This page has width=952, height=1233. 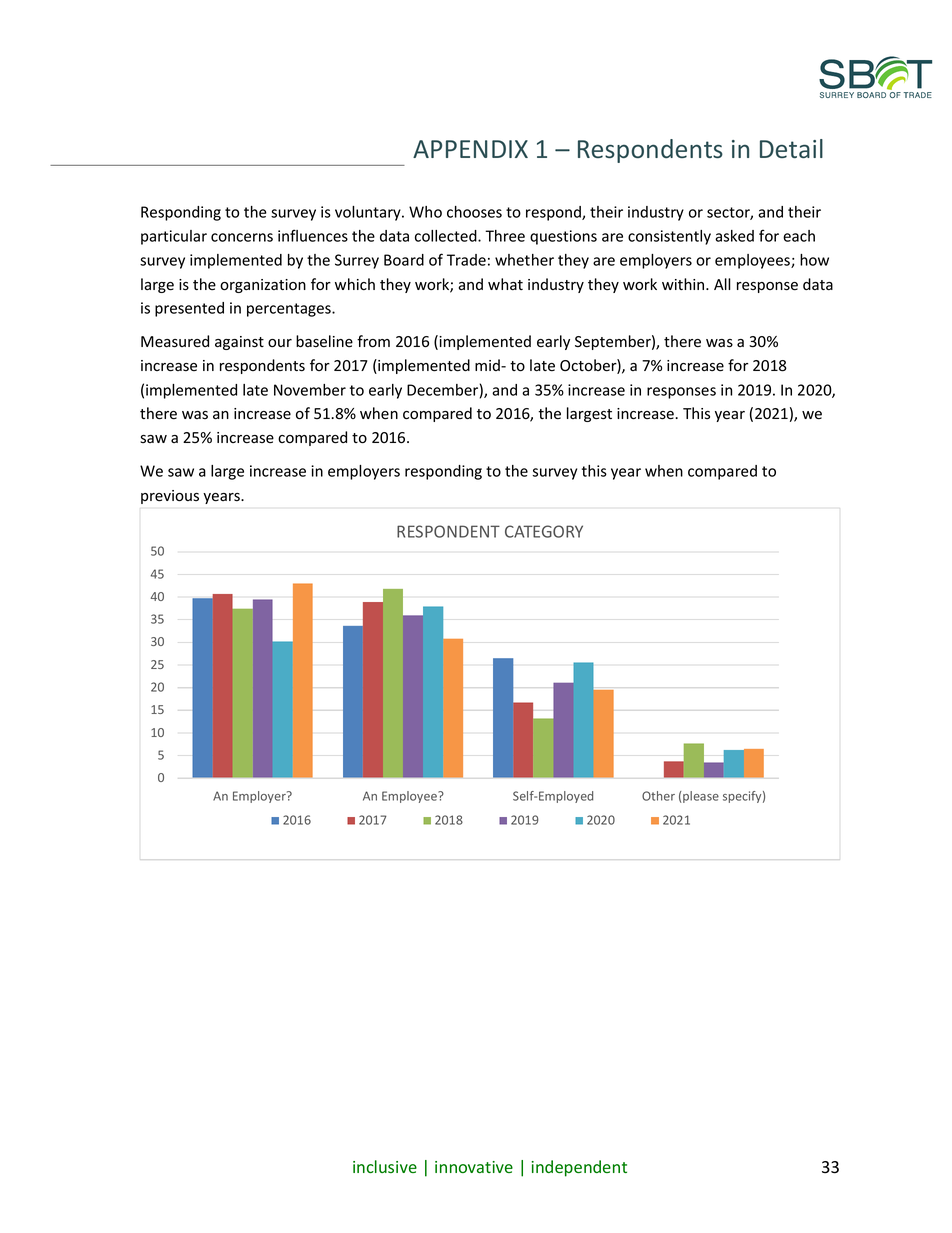 I want to click on independent, so click(x=579, y=1168).
